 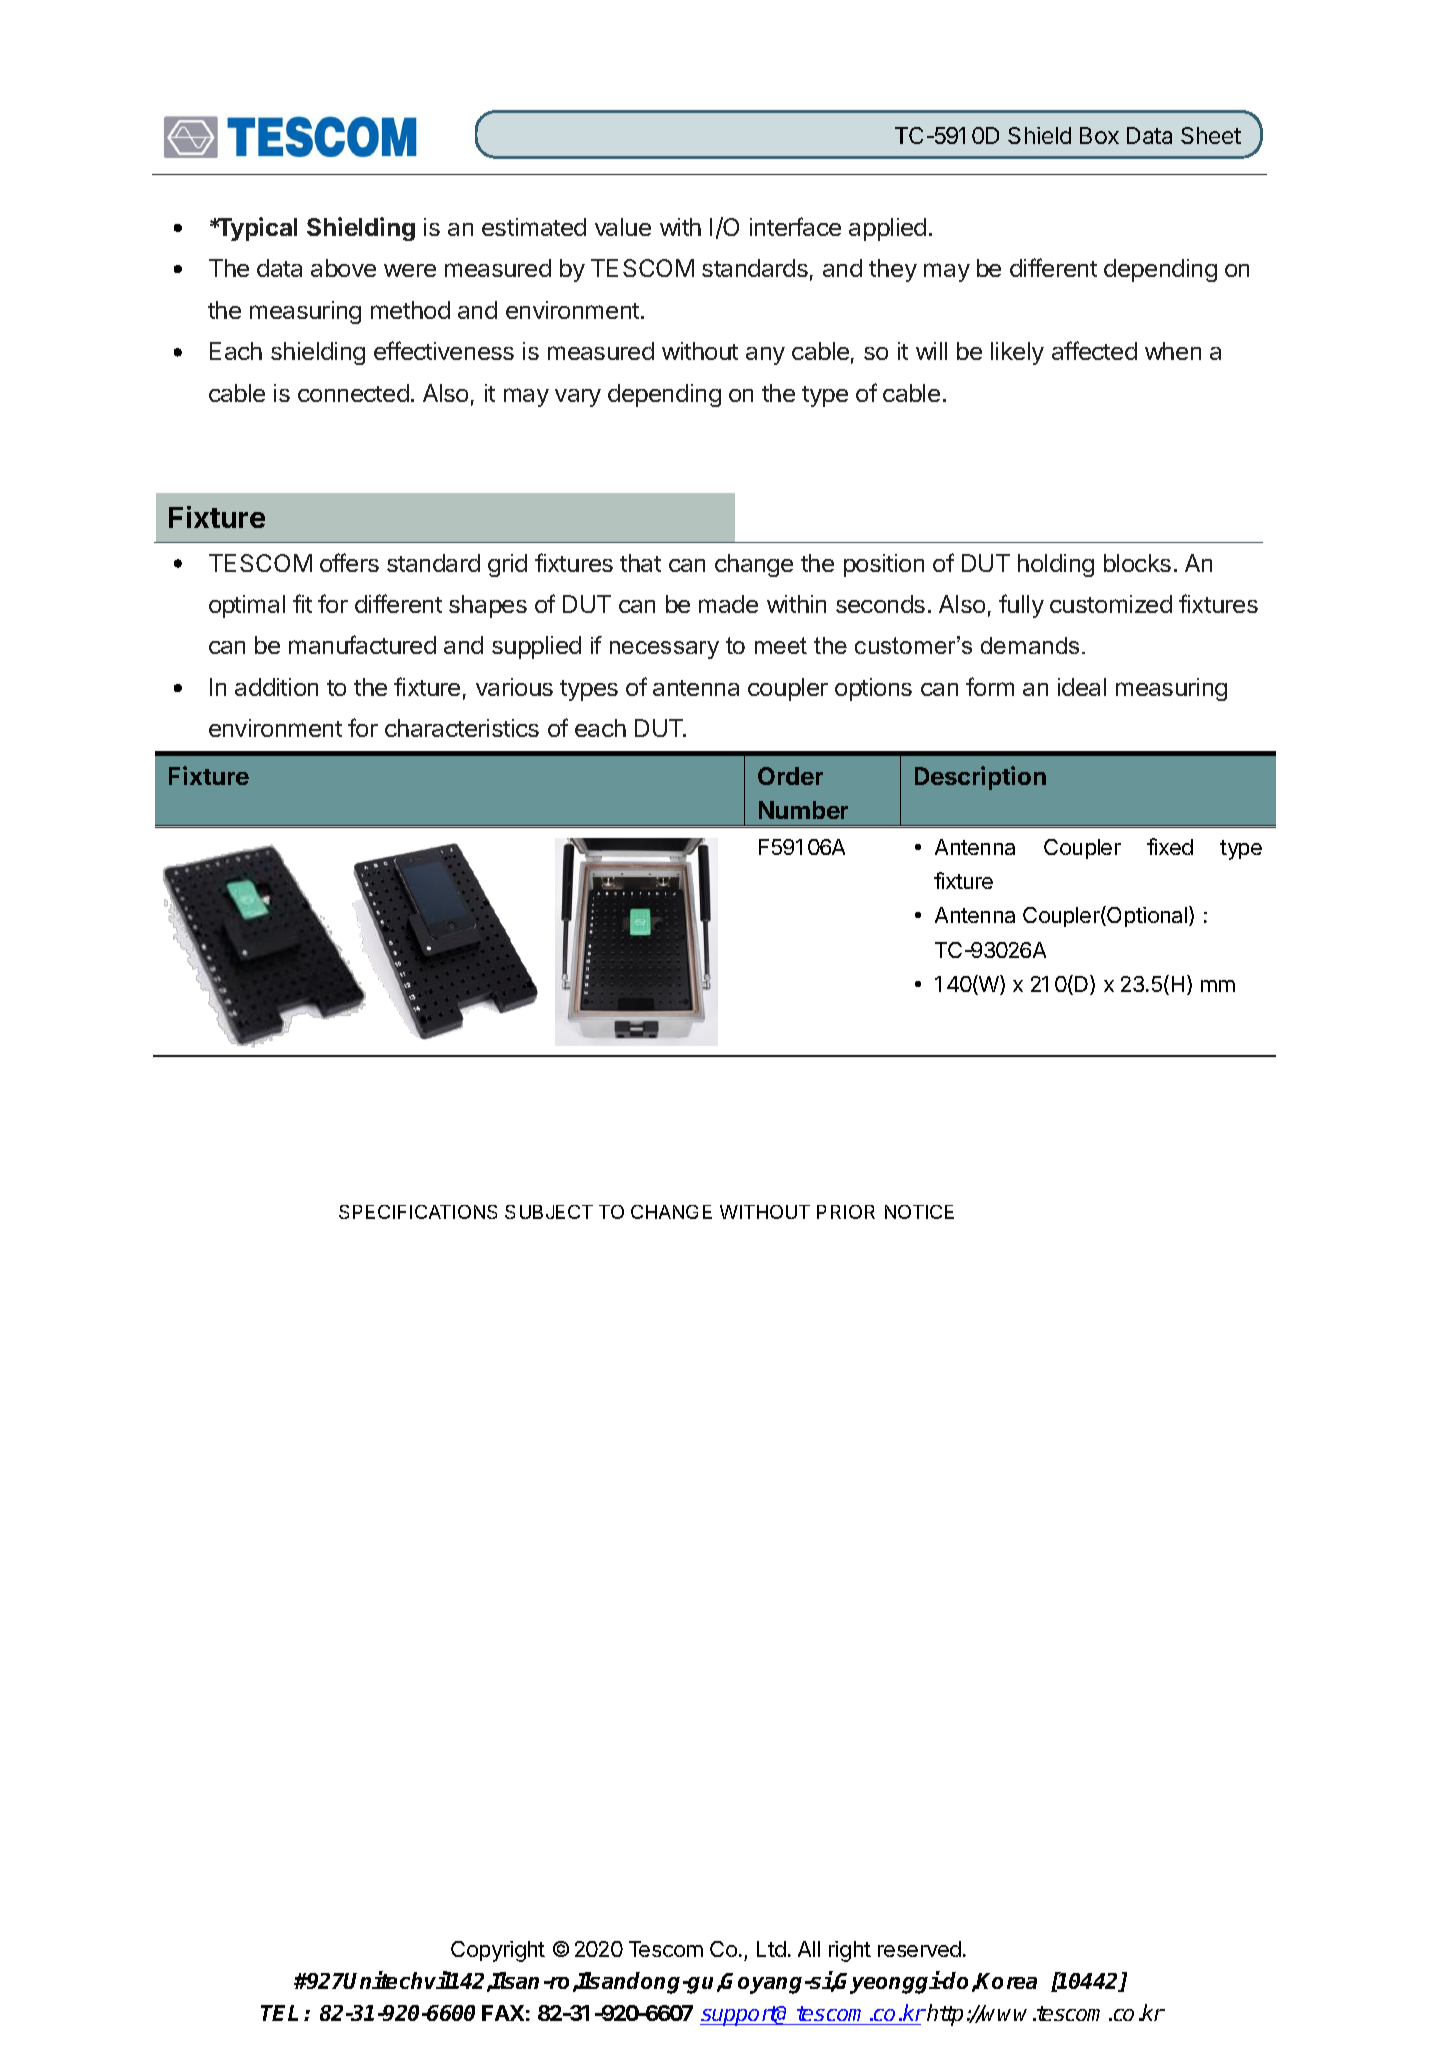 What do you see at coordinates (462, 728) in the document?
I see `characteristics` at bounding box center [462, 728].
